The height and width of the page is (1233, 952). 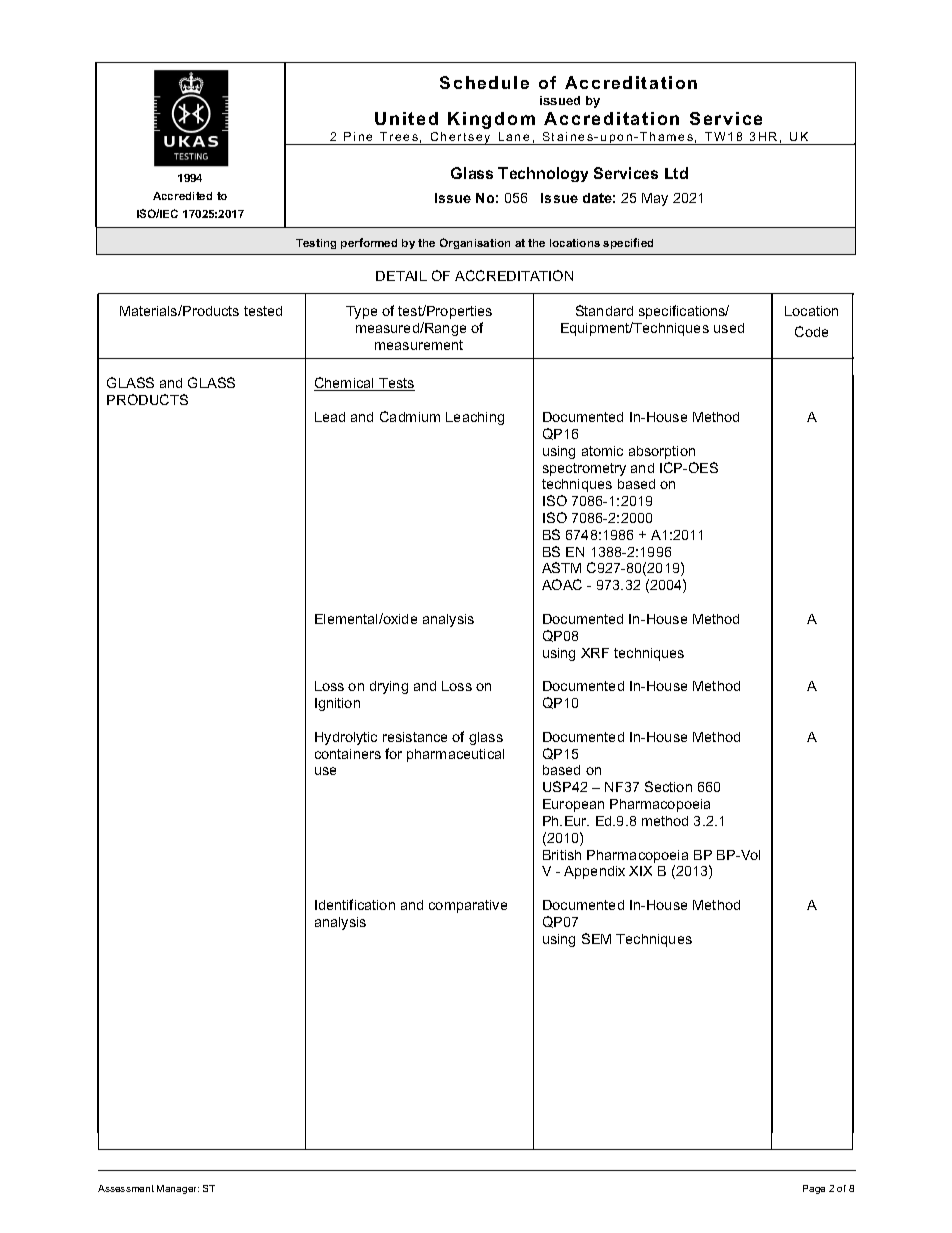 What do you see at coordinates (676, 173) in the page?
I see `Ltd` at bounding box center [676, 173].
